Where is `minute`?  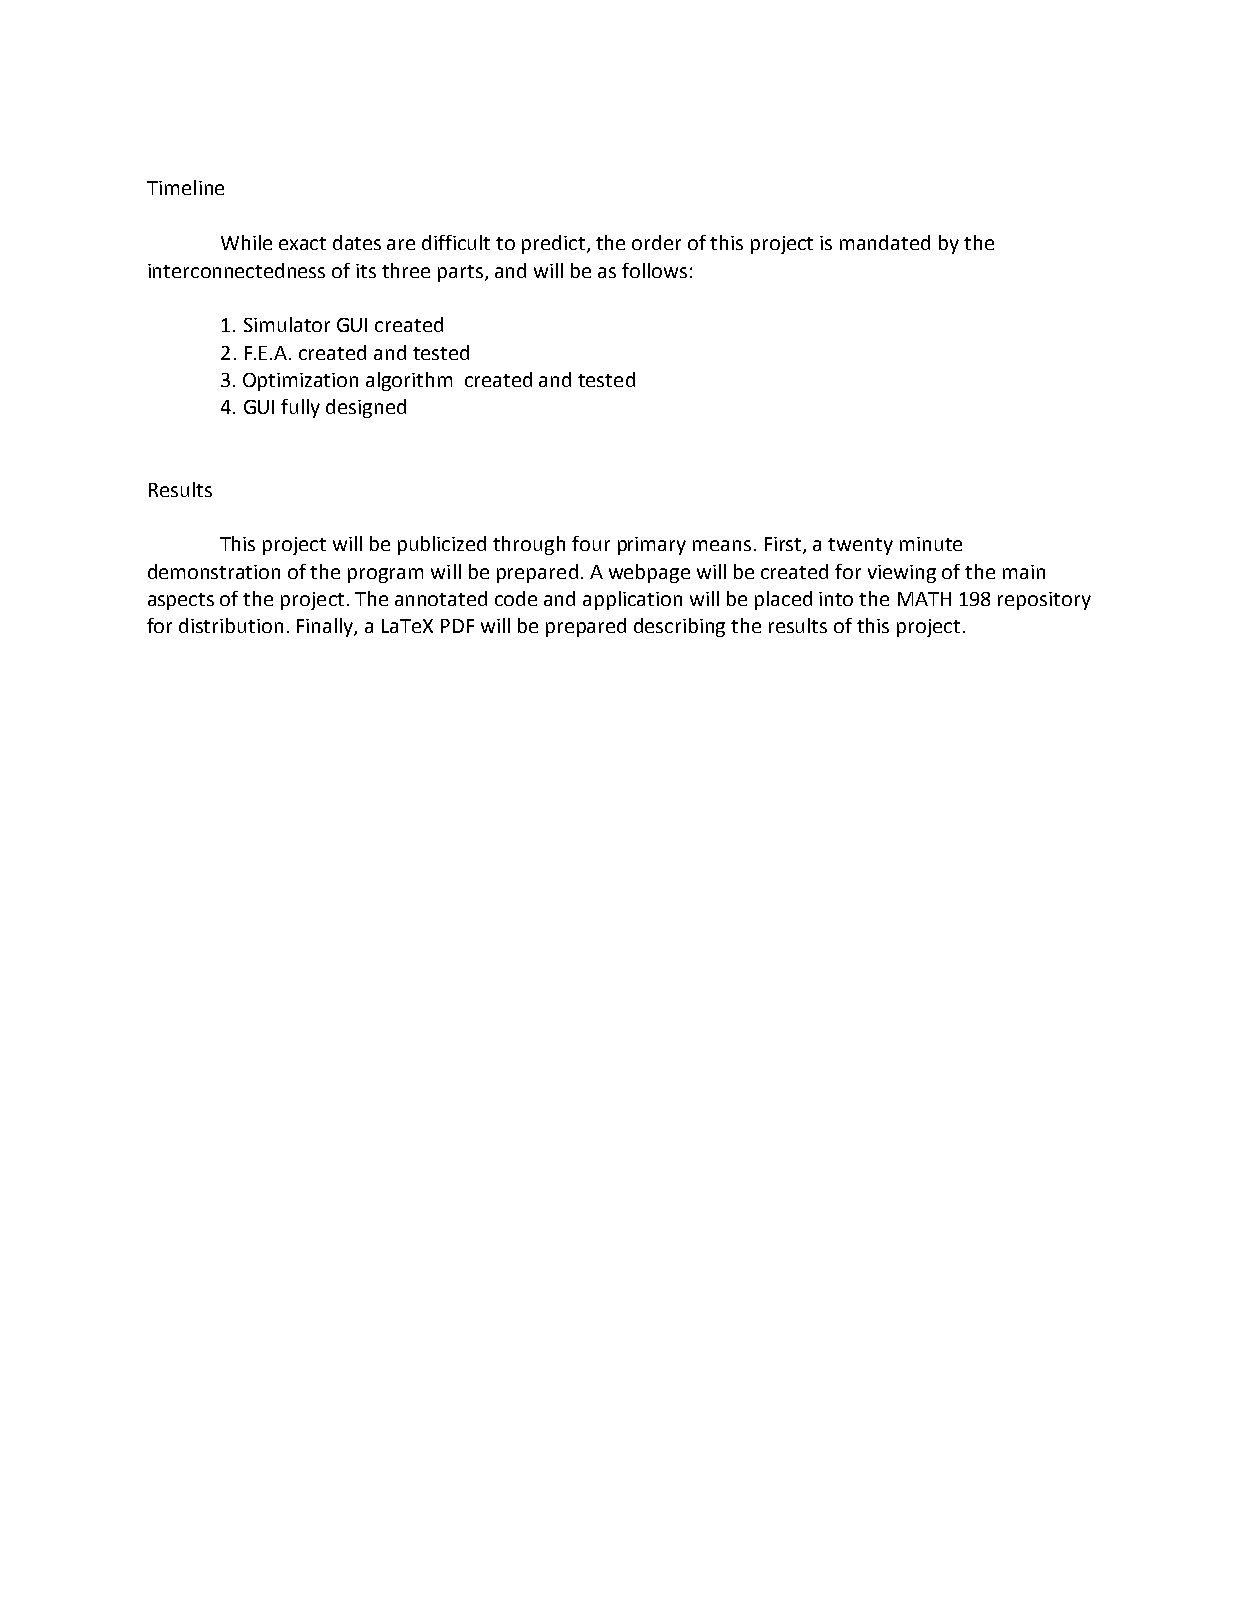
minute is located at coordinates (931, 544).
